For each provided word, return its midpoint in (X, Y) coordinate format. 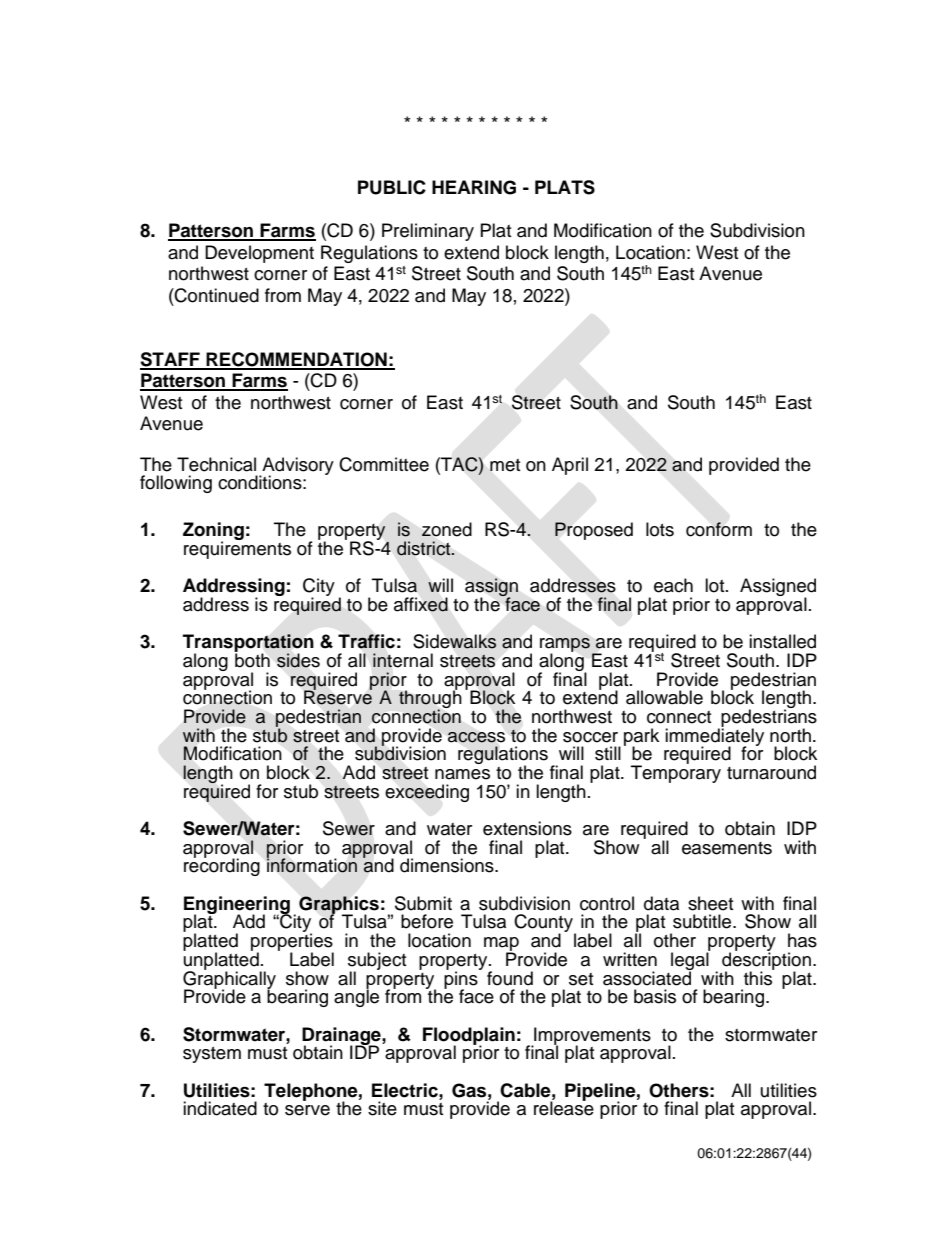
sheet (710, 903)
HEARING (474, 187)
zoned (447, 529)
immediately (714, 737)
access (476, 737)
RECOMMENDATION (296, 360)
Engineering (237, 906)
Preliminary (428, 232)
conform (719, 529)
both (252, 659)
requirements (237, 549)
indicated (220, 1108)
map (501, 945)
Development (259, 254)
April (570, 466)
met (505, 465)
